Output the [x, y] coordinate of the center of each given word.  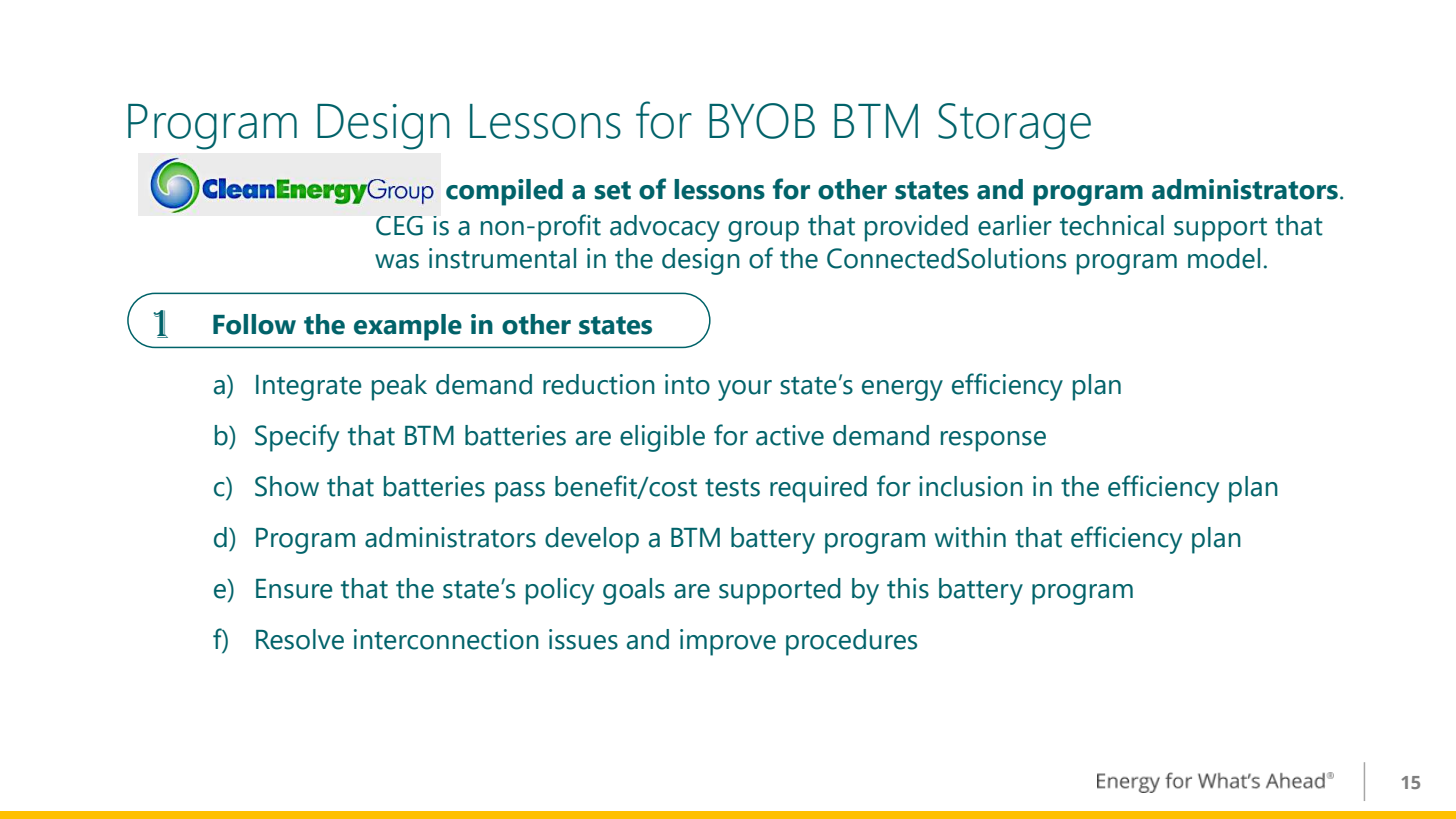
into [687, 384]
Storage [1014, 126]
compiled [504, 192]
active [790, 435]
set [613, 190]
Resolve [300, 639]
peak [399, 387]
